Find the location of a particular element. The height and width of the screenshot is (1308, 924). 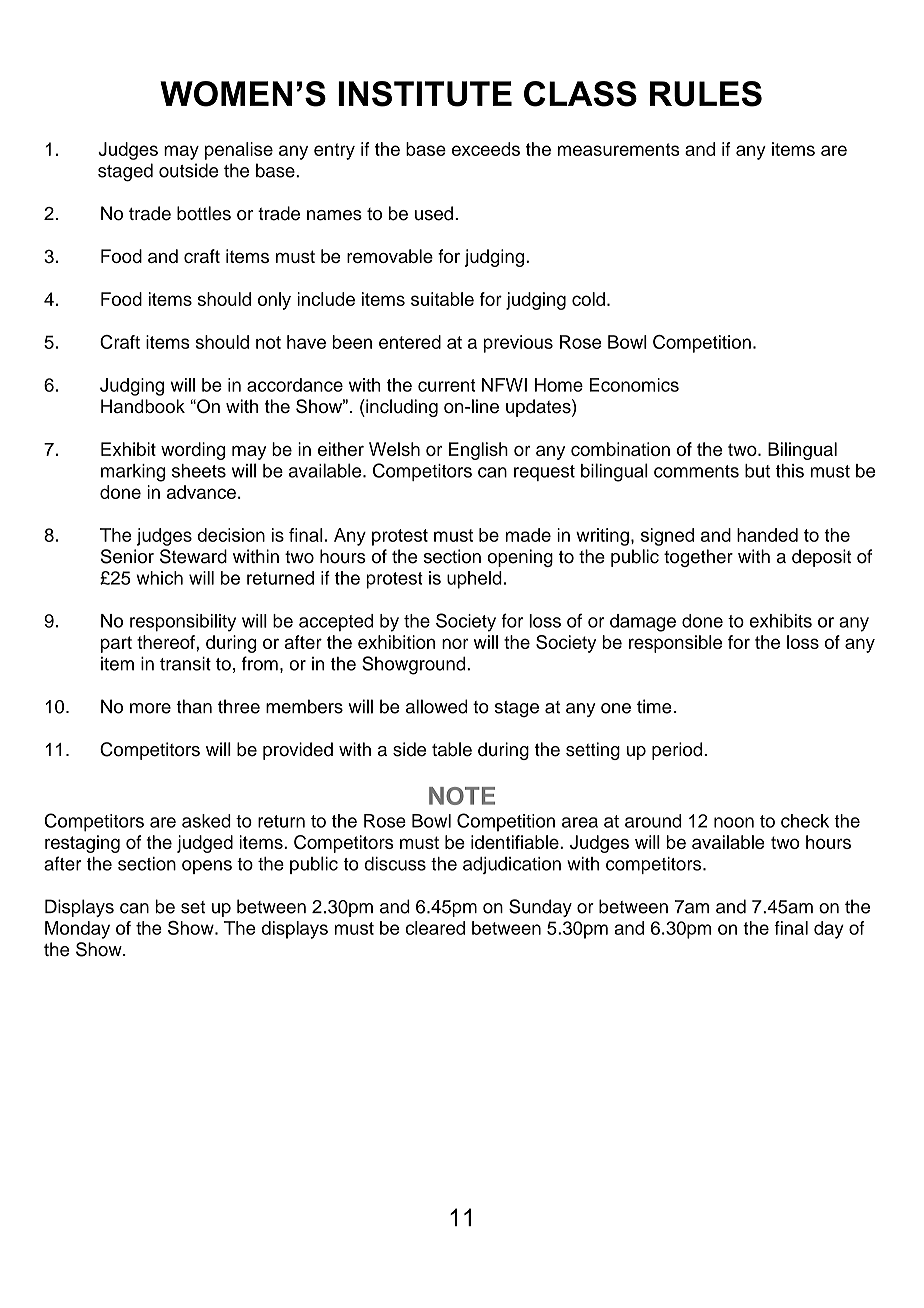

penalise is located at coordinates (239, 151).
